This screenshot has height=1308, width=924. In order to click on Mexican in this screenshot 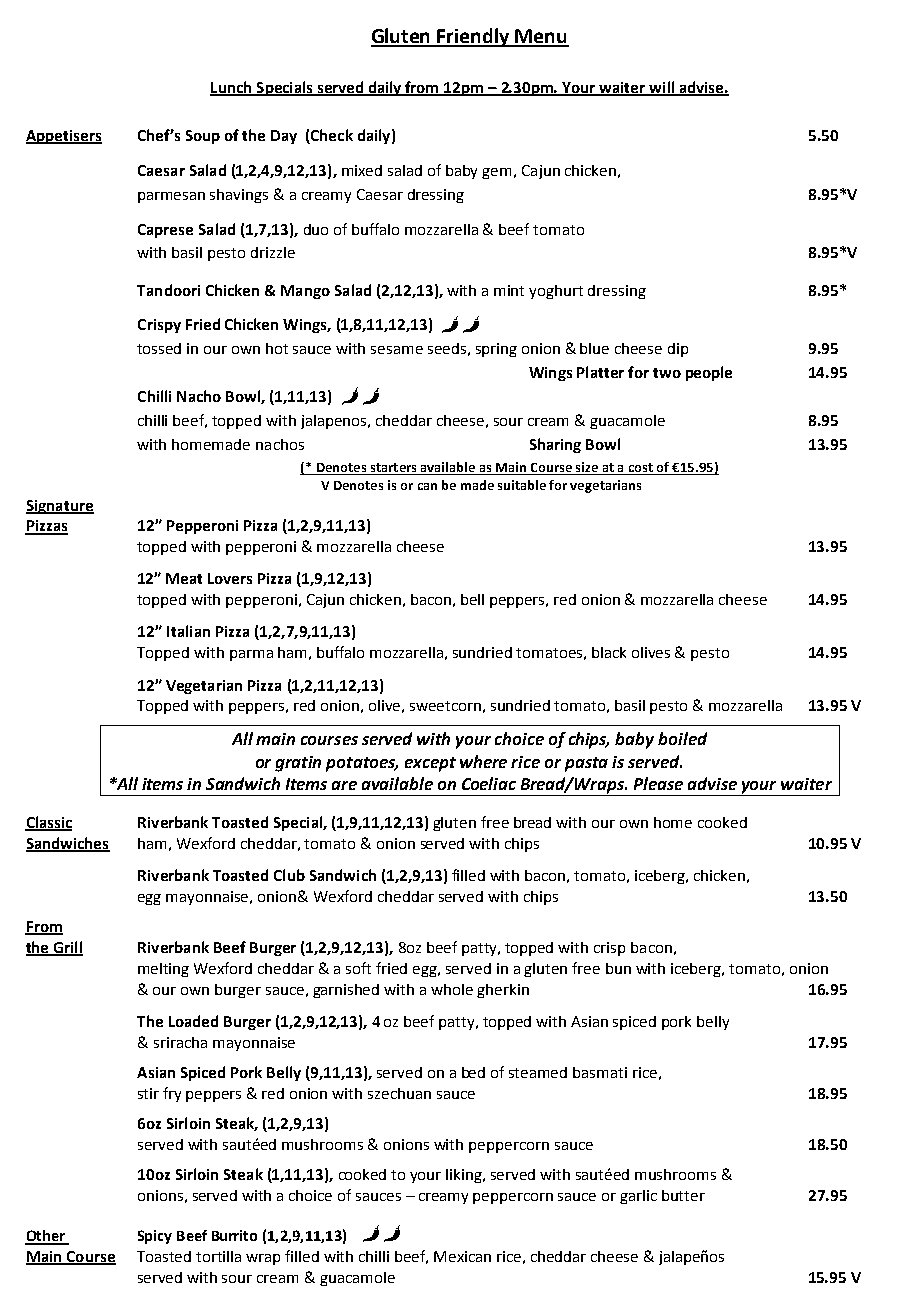, I will do `click(462, 1256)`.
